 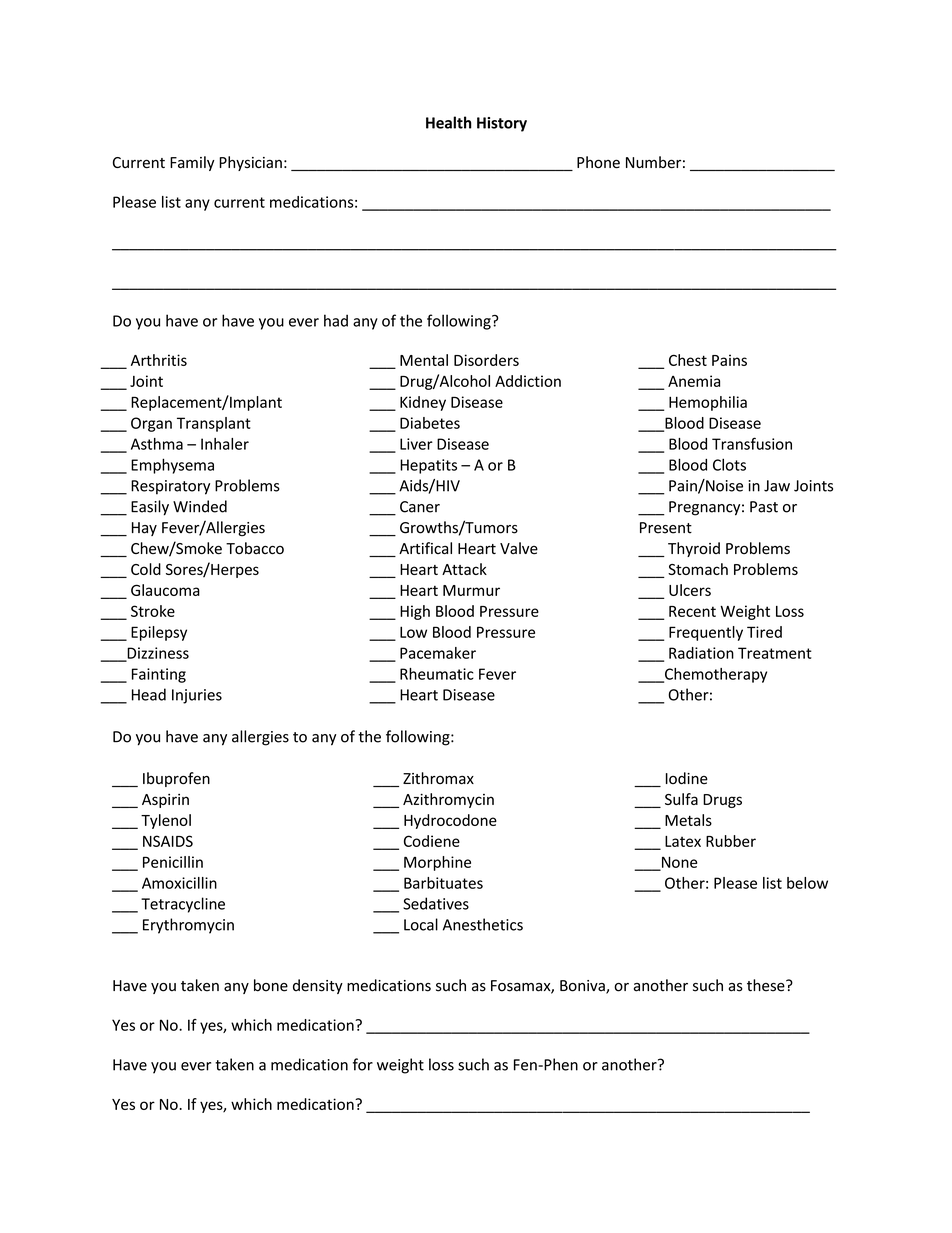 What do you see at coordinates (271, 985) in the screenshot?
I see `bone` at bounding box center [271, 985].
